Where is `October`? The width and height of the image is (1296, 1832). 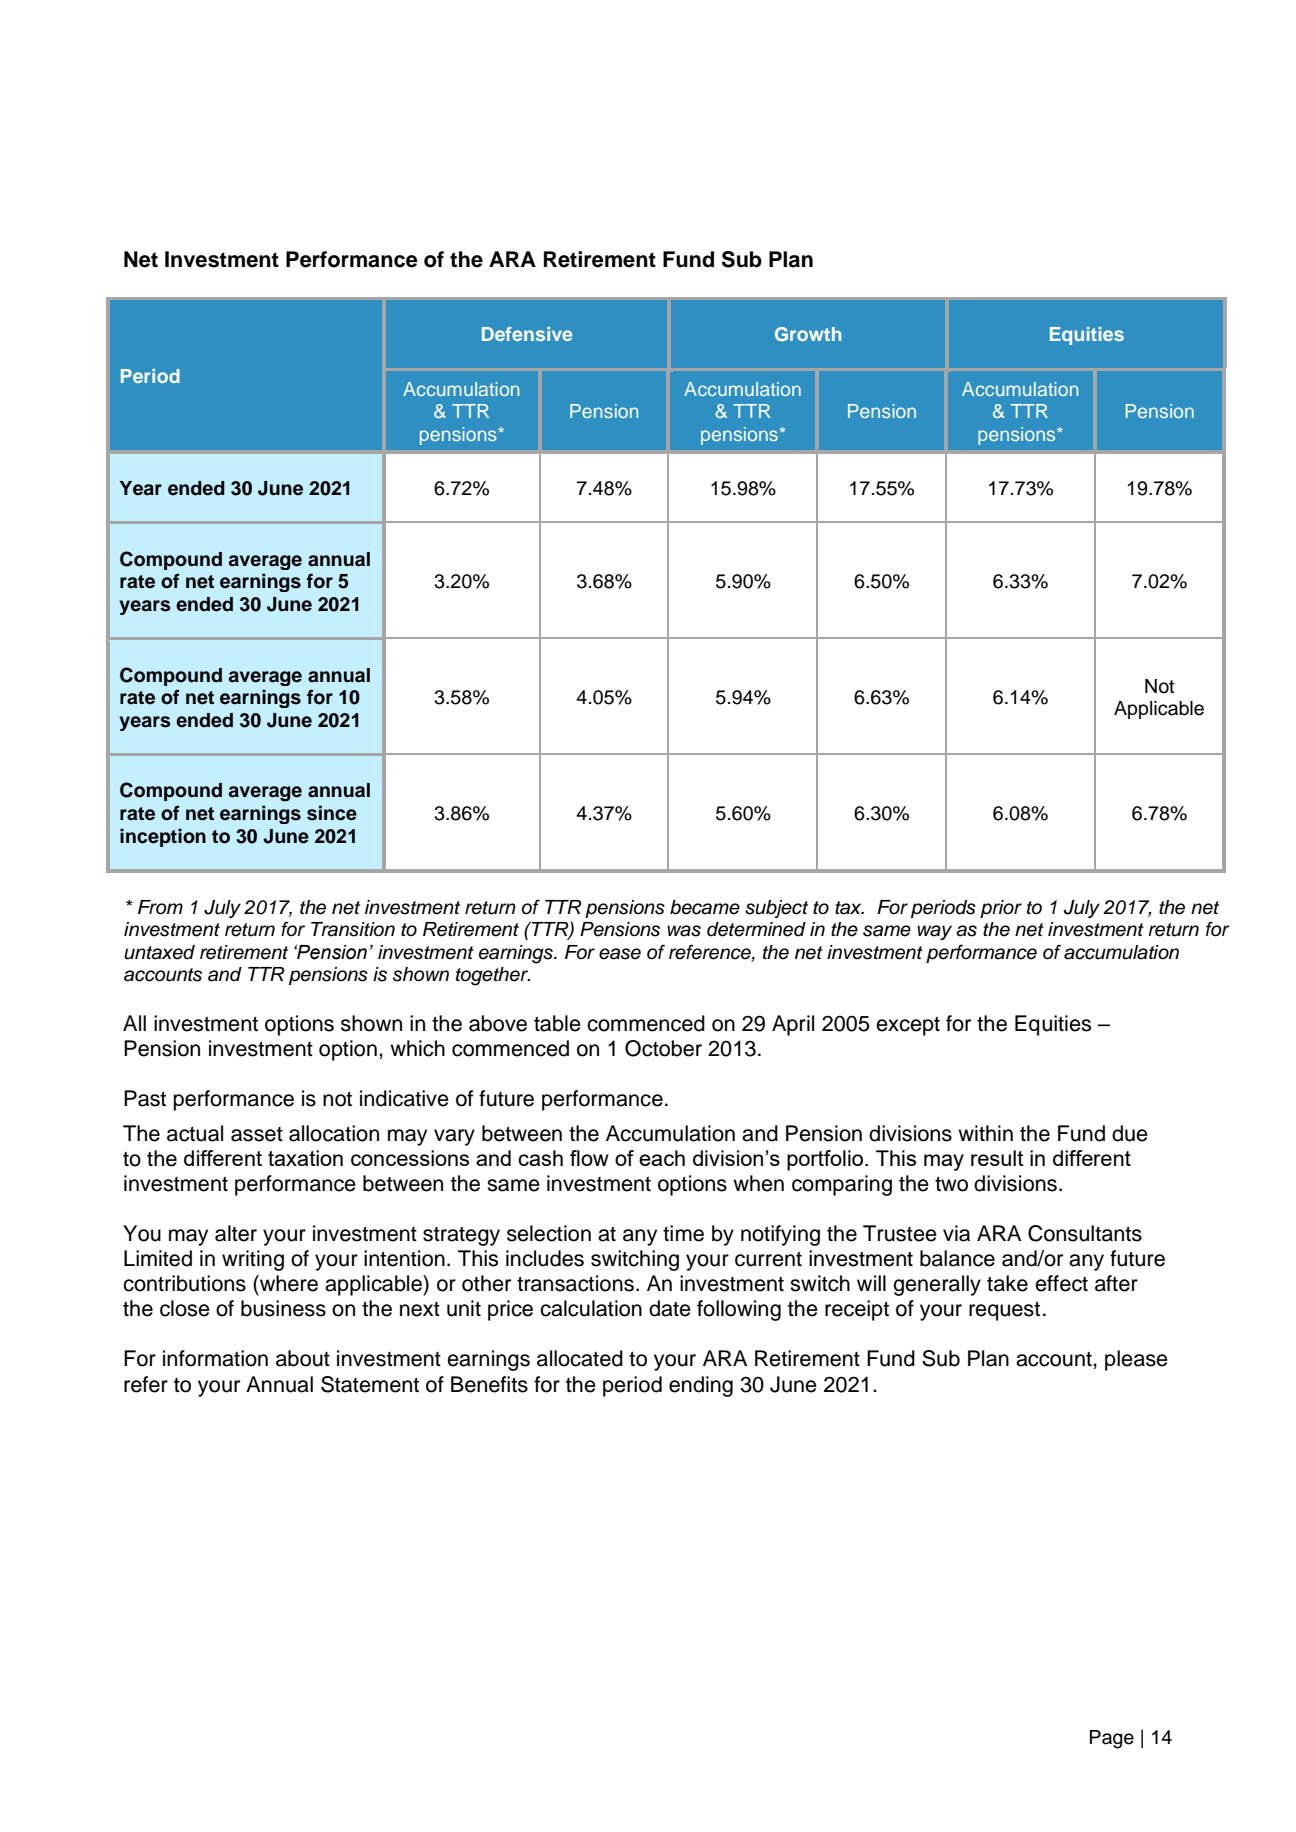
October is located at coordinates (663, 1048).
